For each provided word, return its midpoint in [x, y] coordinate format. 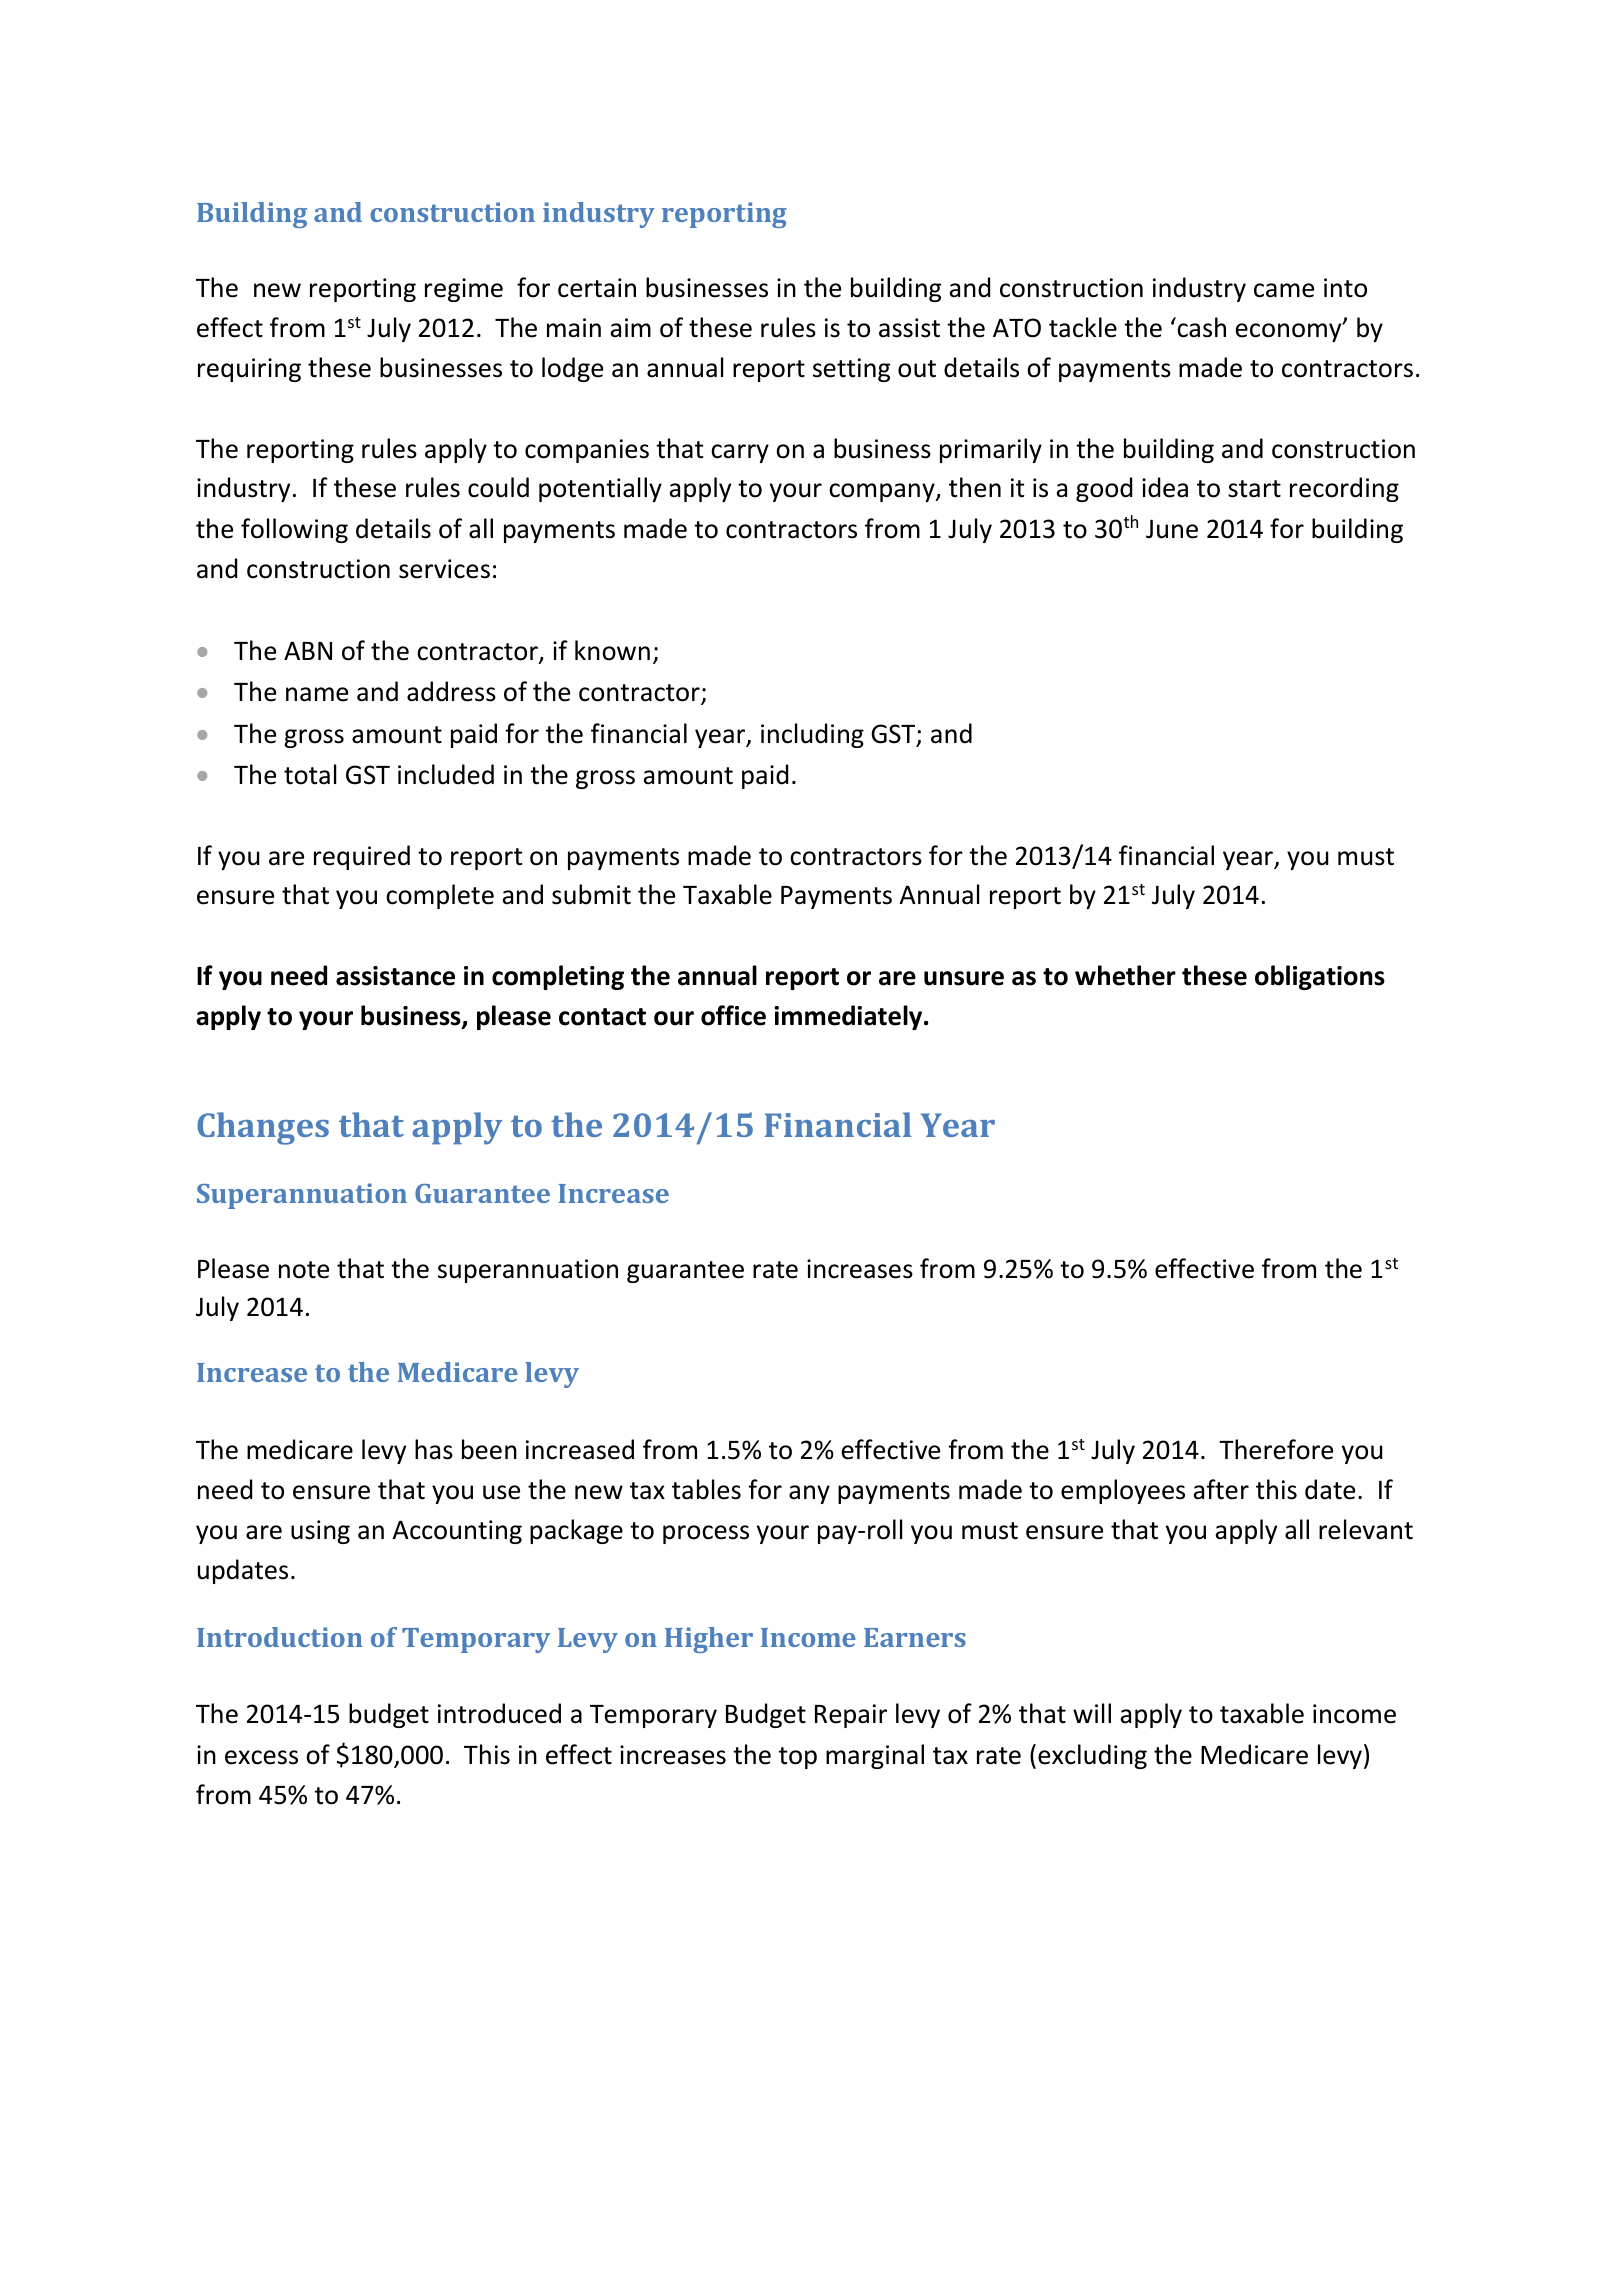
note [304, 1270]
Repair [851, 1716]
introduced [499, 1713]
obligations [1320, 977]
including [812, 735]
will [1092, 1713]
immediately [849, 1017]
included [446, 774]
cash [1200, 327]
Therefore [1276, 1449]
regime [464, 290]
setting [851, 370]
